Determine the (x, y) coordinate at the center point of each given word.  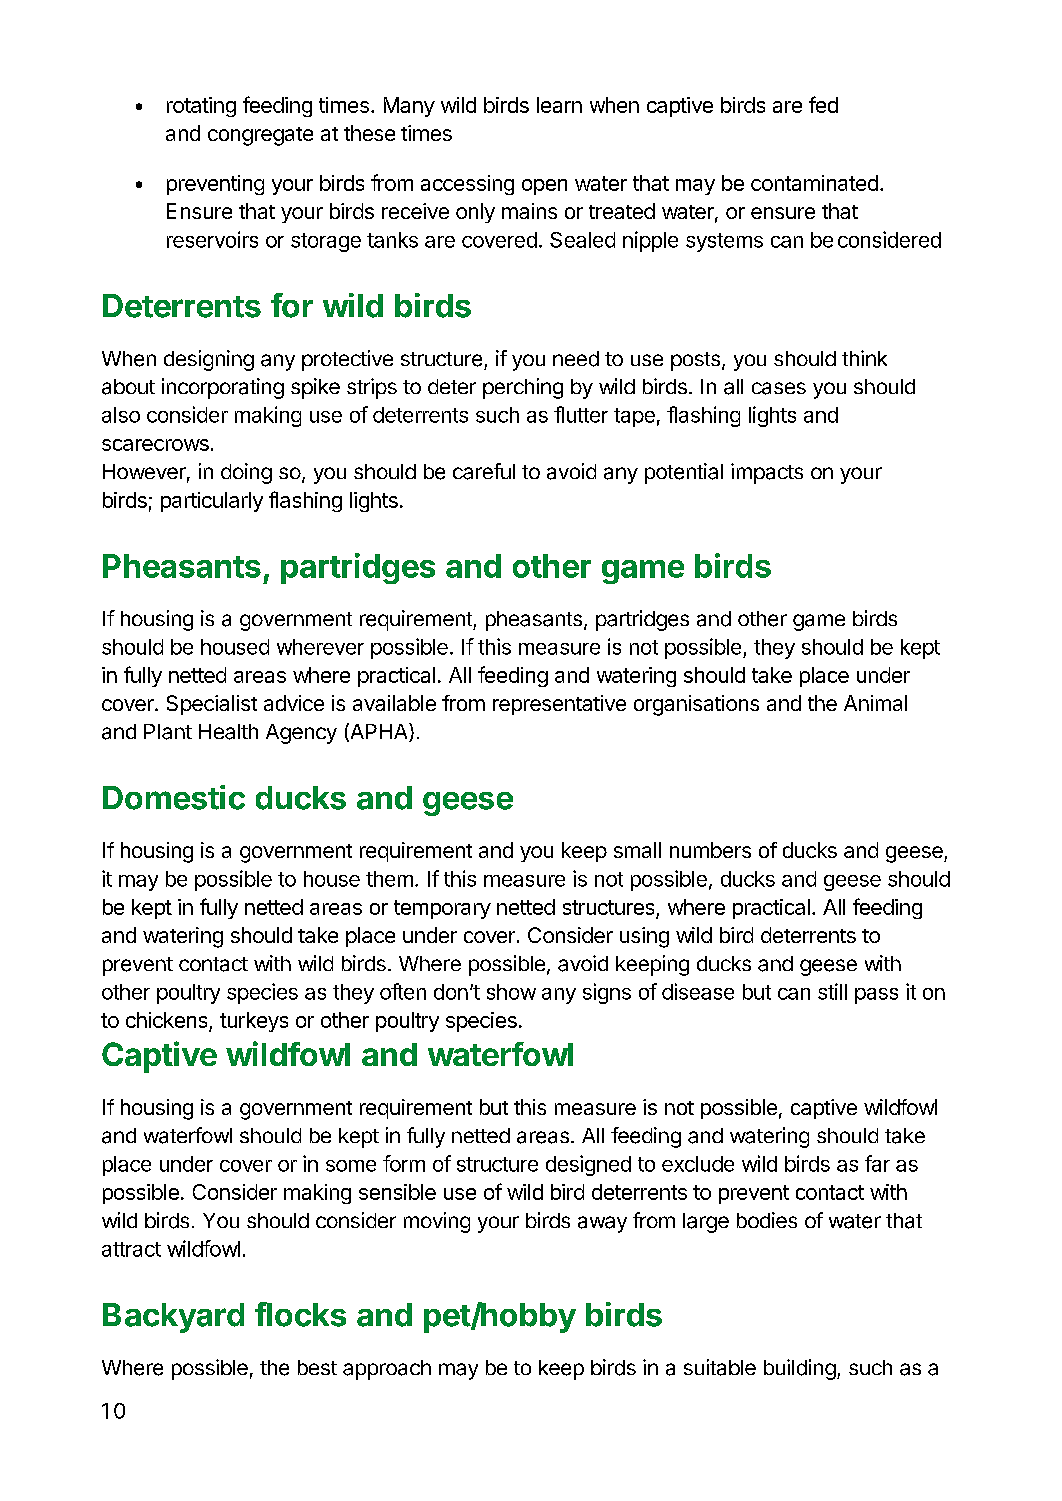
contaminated (814, 183)
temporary (442, 909)
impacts (767, 473)
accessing (467, 185)
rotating (201, 107)
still (832, 991)
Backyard (173, 1318)
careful (484, 471)
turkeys (254, 1022)
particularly (212, 502)
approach (387, 1370)
